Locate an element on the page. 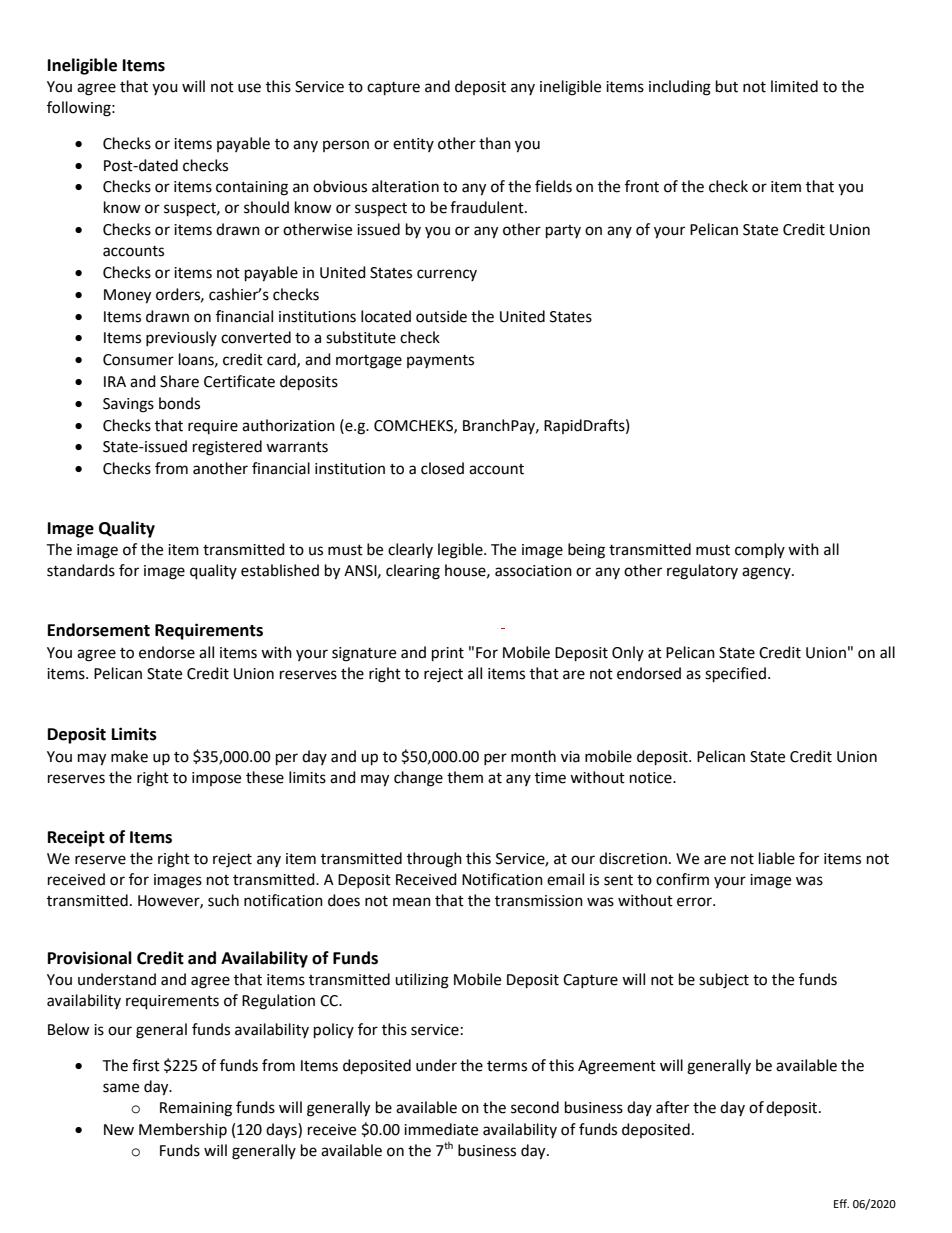 The width and height of the document is (952, 1233). Eff is located at coordinates (841, 1203).
